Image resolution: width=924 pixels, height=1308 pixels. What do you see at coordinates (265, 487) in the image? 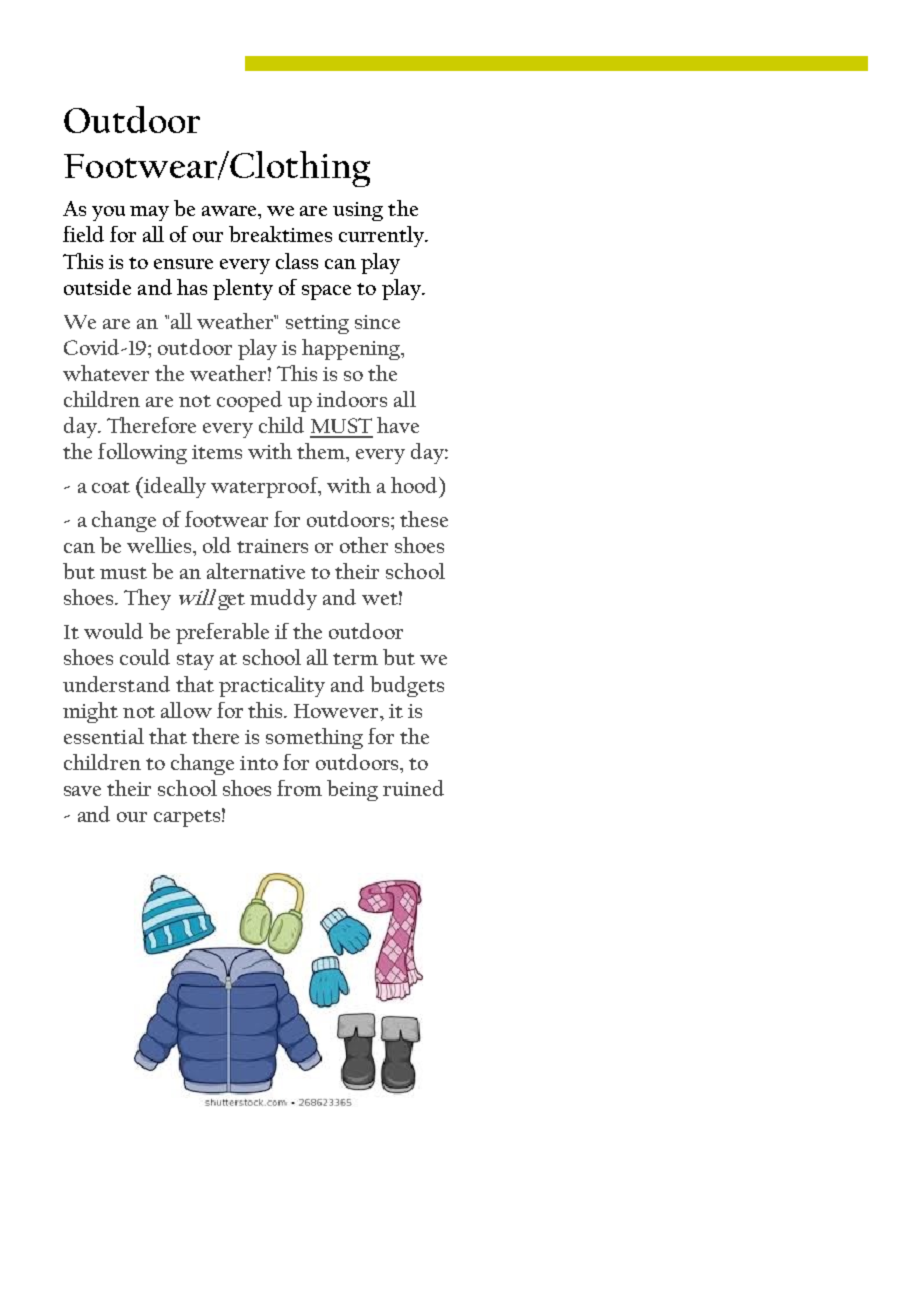
I see `waterproof` at bounding box center [265, 487].
